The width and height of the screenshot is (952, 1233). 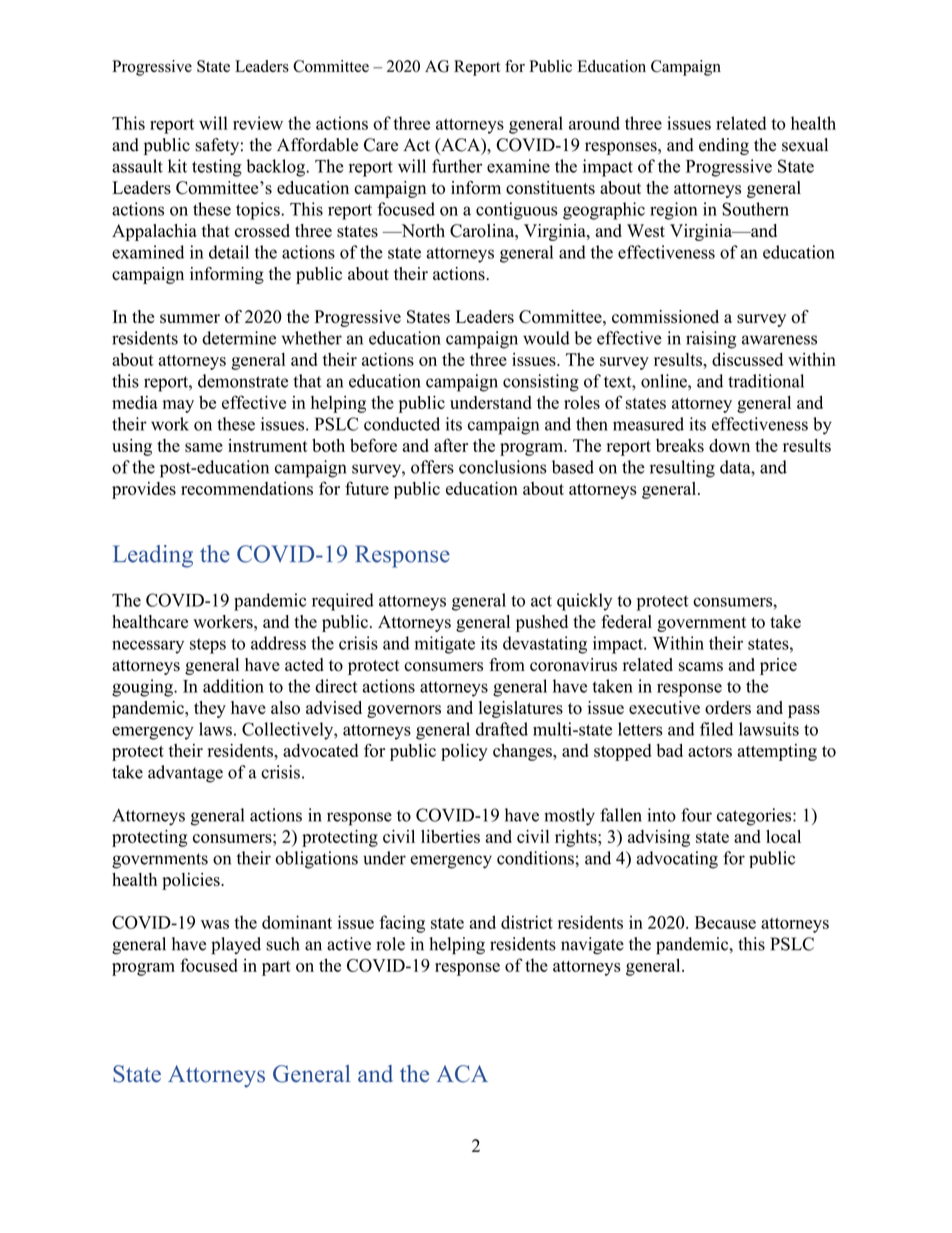 I want to click on Because, so click(x=725, y=922).
